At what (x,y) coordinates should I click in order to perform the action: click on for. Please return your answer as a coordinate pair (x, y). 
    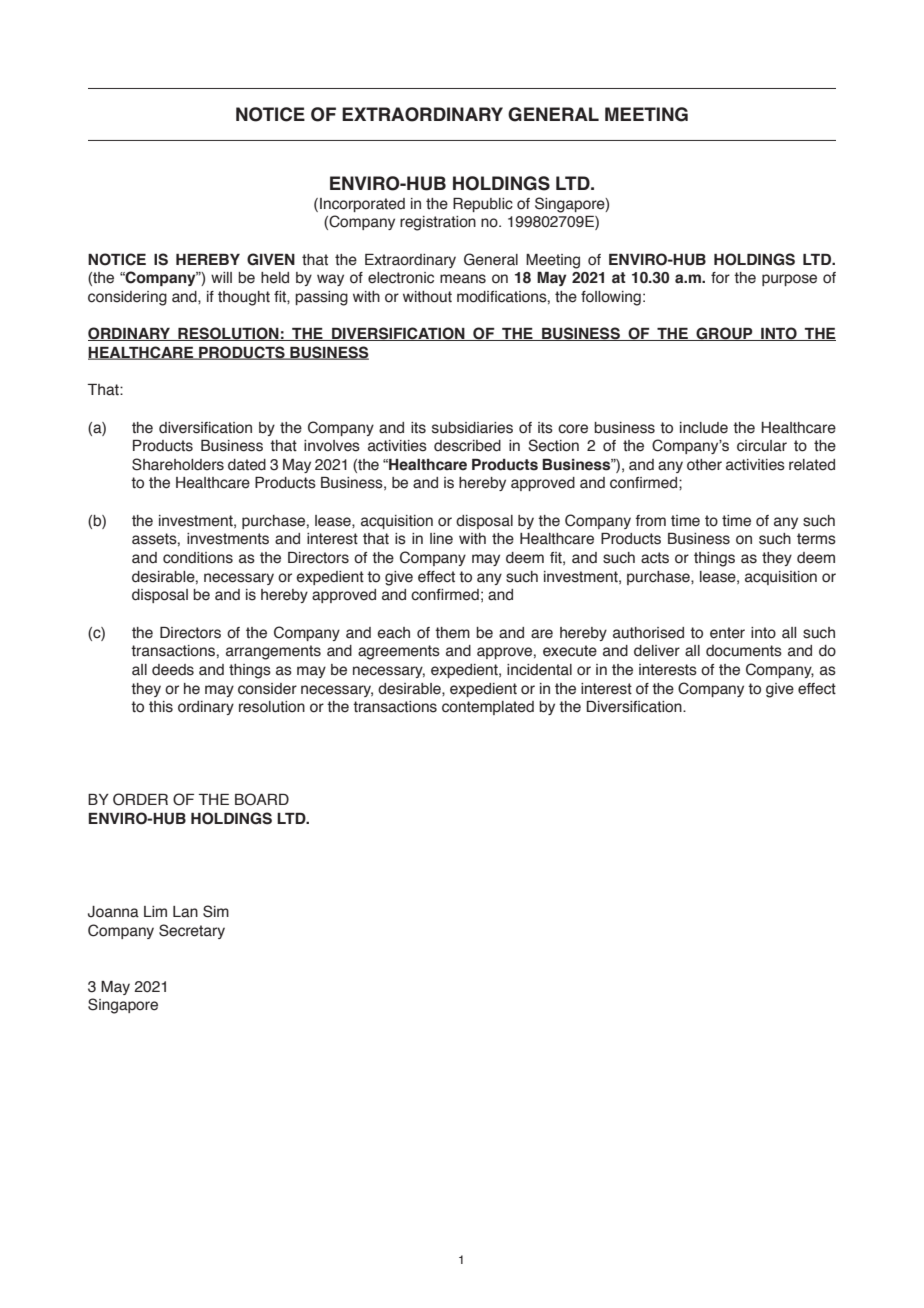
    Looking at the image, I should click on (720, 278).
